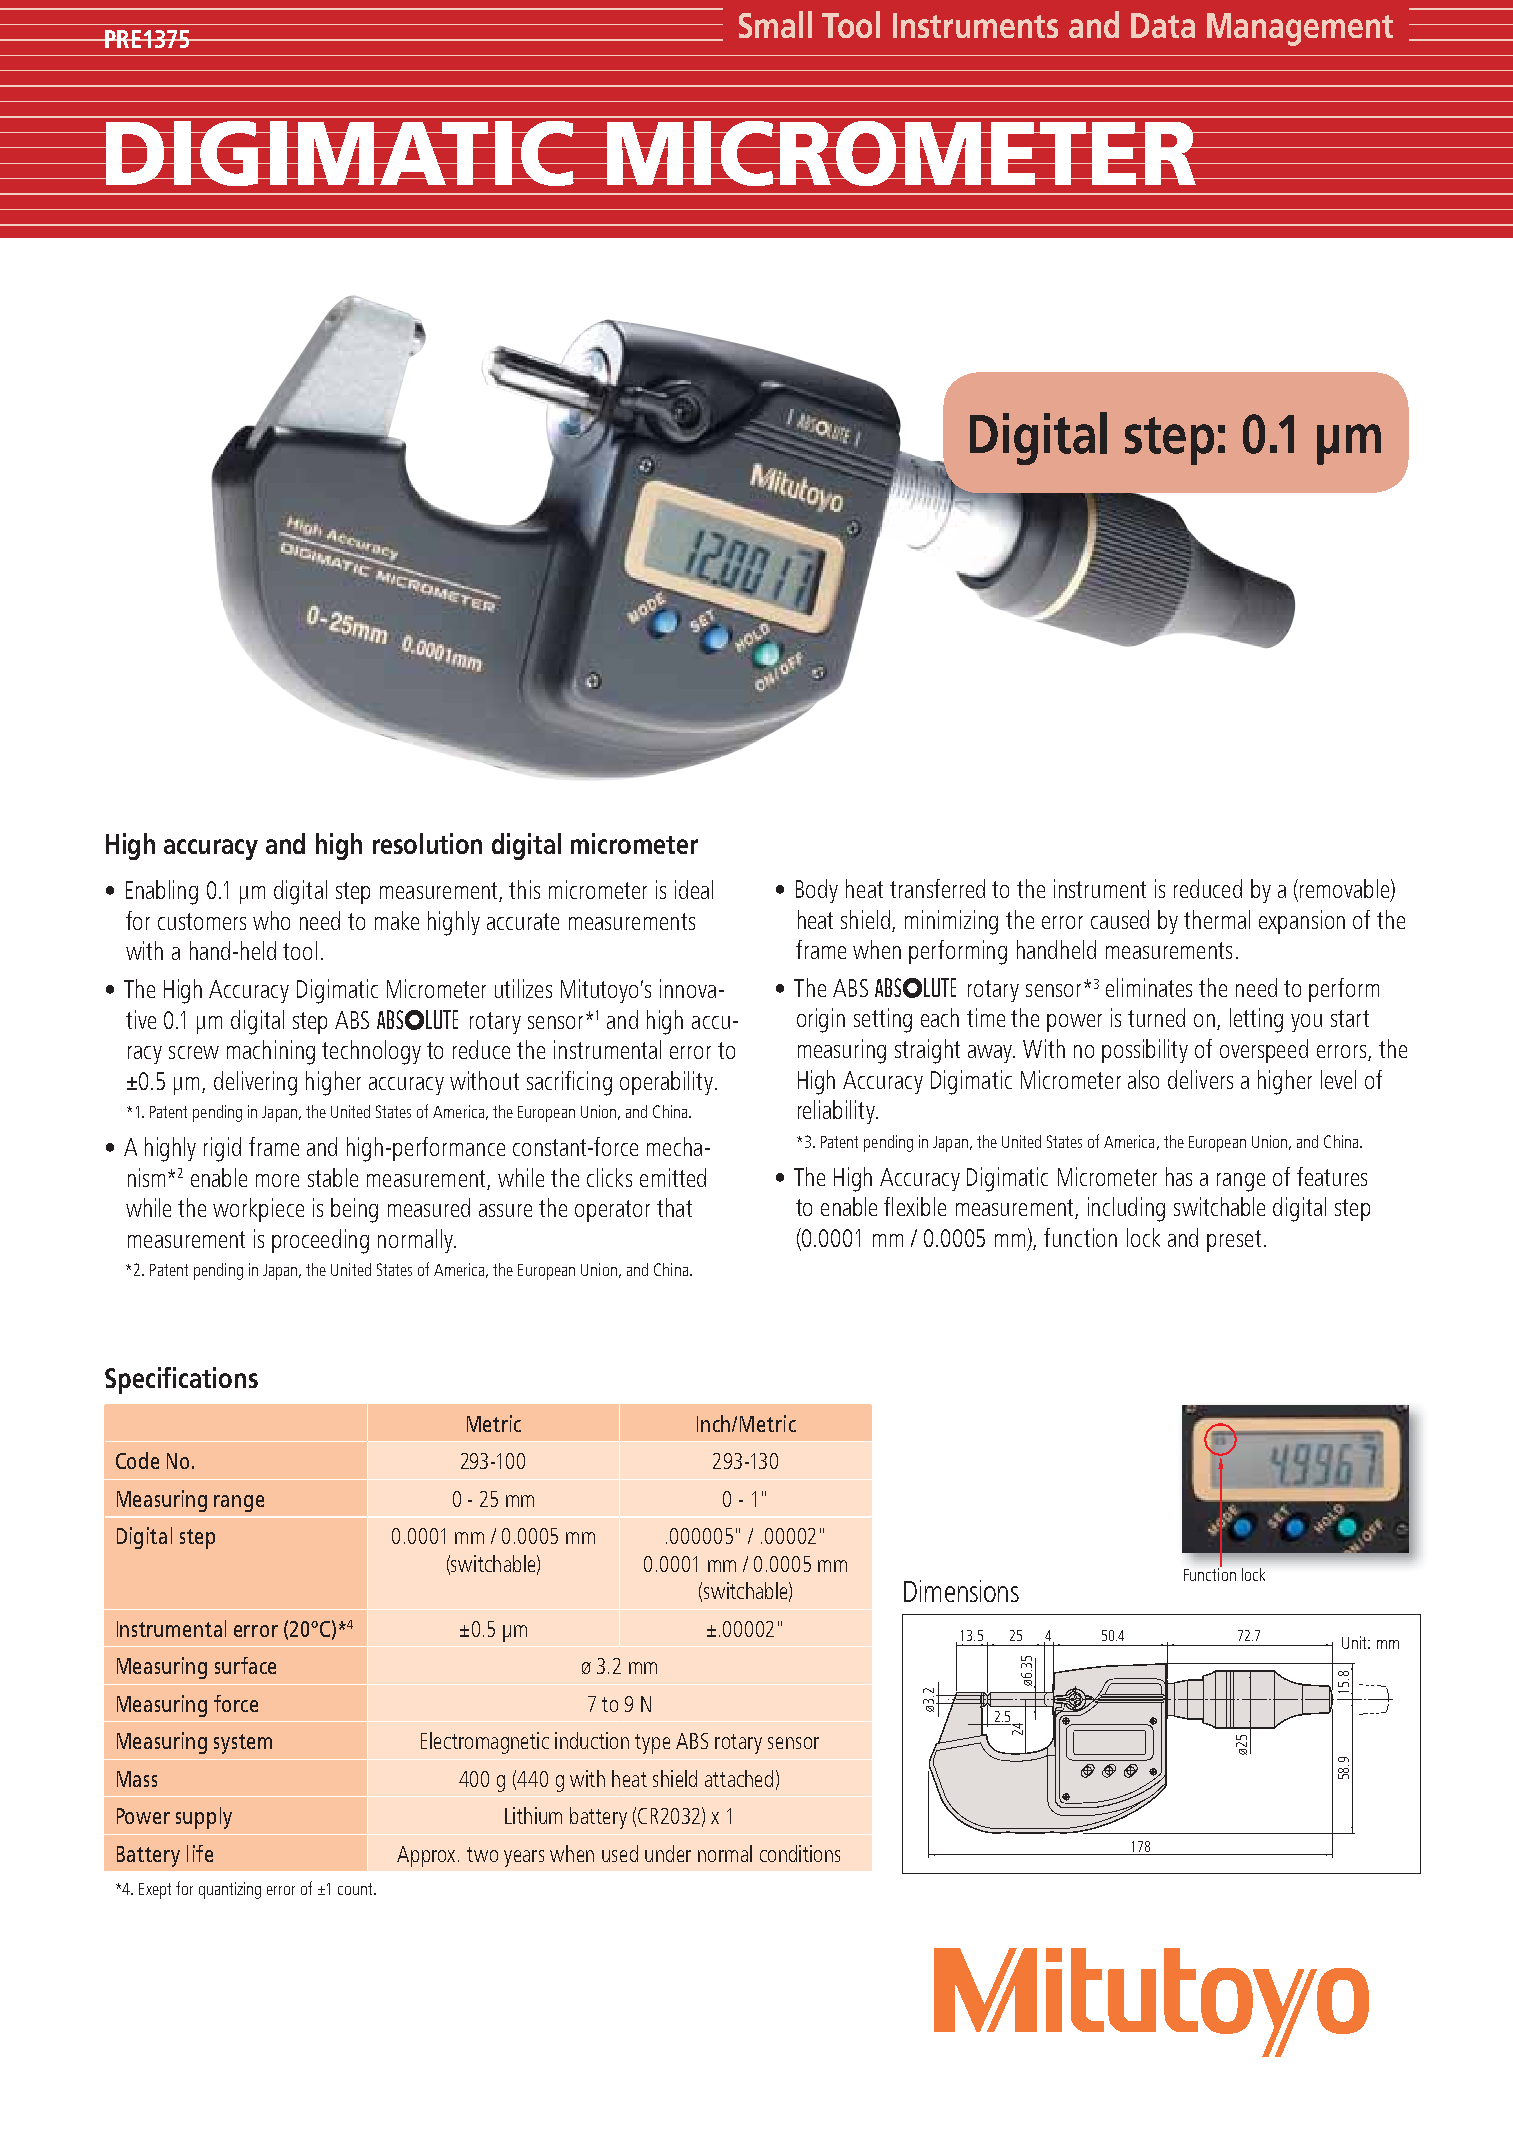 The width and height of the image is (1513, 2141). What do you see at coordinates (204, 1818) in the image?
I see `supply` at bounding box center [204, 1818].
